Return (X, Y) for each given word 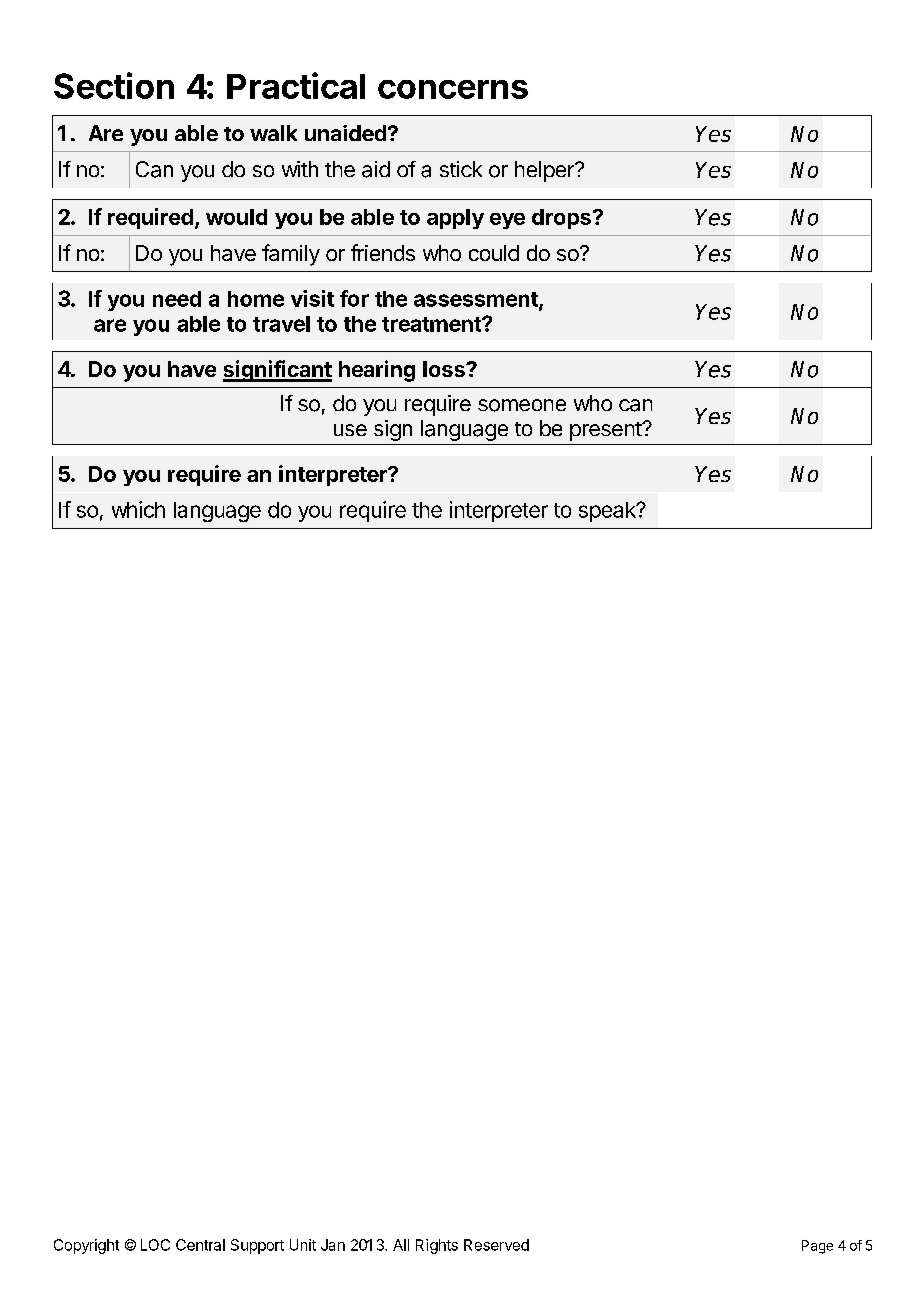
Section (114, 85)
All (401, 1245)
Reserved (496, 1245)
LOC (155, 1245)
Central (200, 1245)
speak (608, 512)
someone (522, 405)
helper (545, 171)
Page (817, 1247)
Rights (437, 1246)
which (138, 509)
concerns (453, 89)
